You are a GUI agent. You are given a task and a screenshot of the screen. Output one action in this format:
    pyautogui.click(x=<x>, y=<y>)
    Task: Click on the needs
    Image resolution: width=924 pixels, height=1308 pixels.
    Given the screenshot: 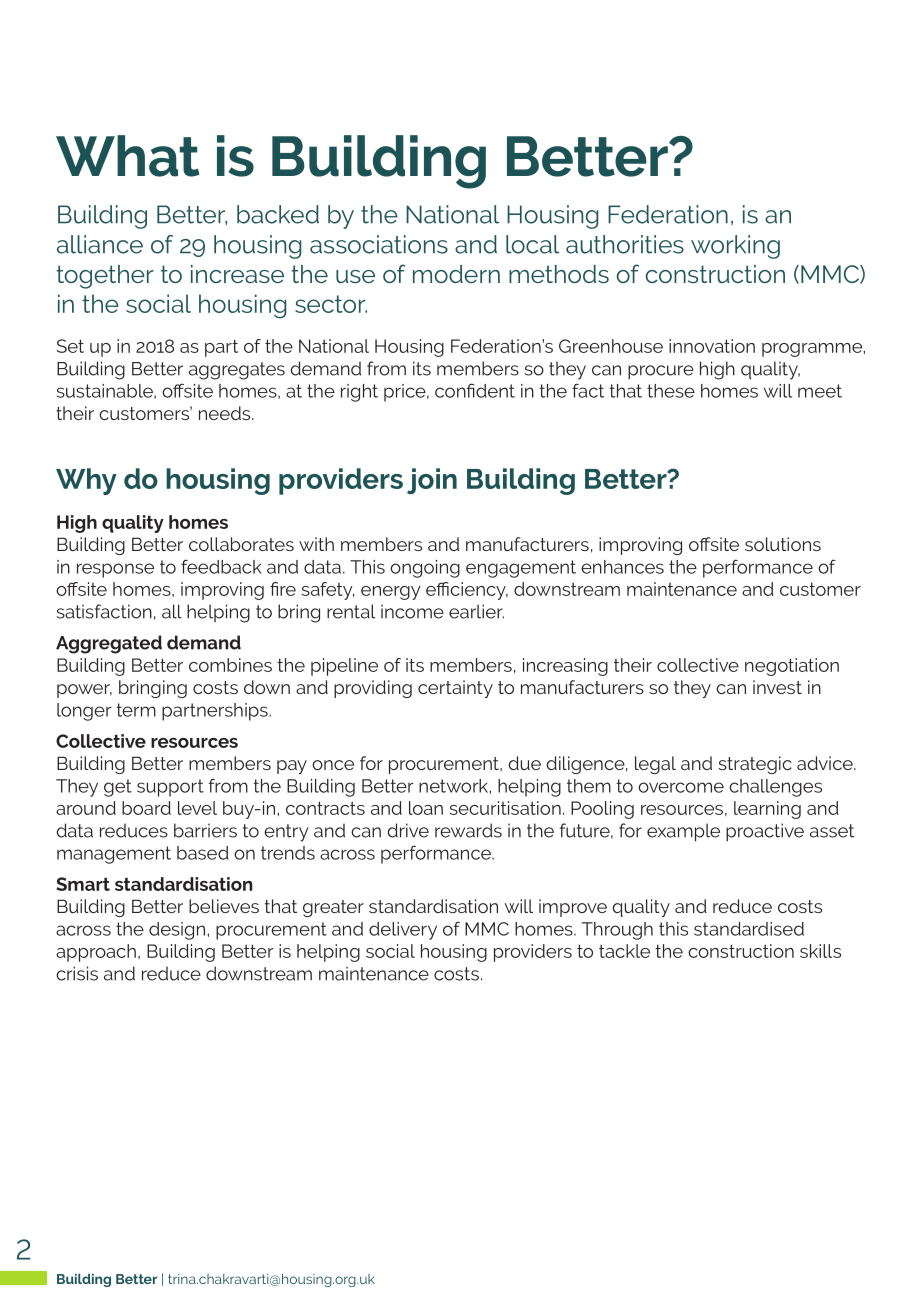 What is the action you would take?
    pyautogui.click(x=226, y=413)
